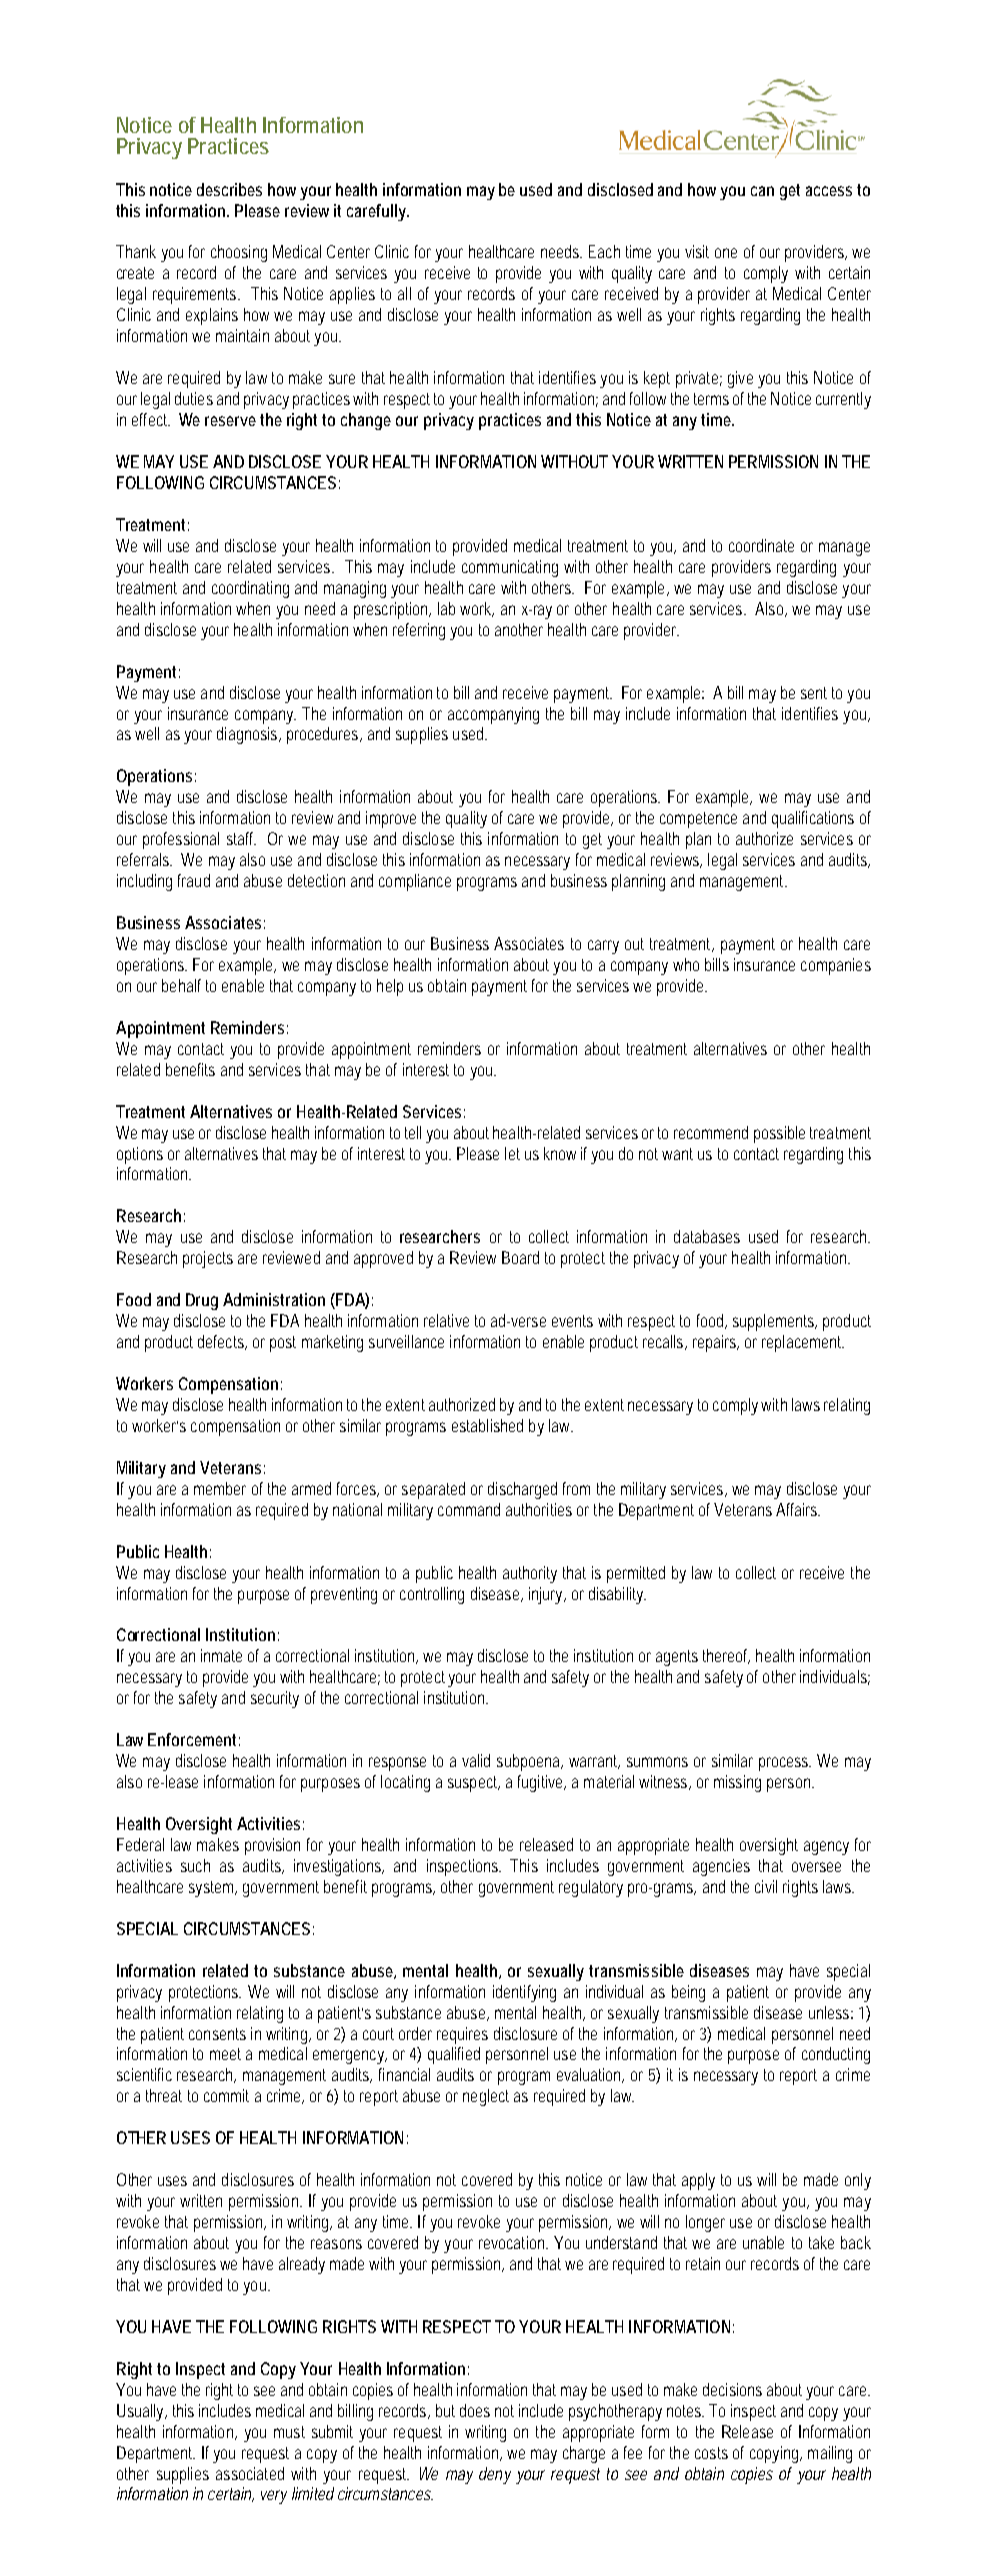  I want to click on associated, so click(250, 2473).
